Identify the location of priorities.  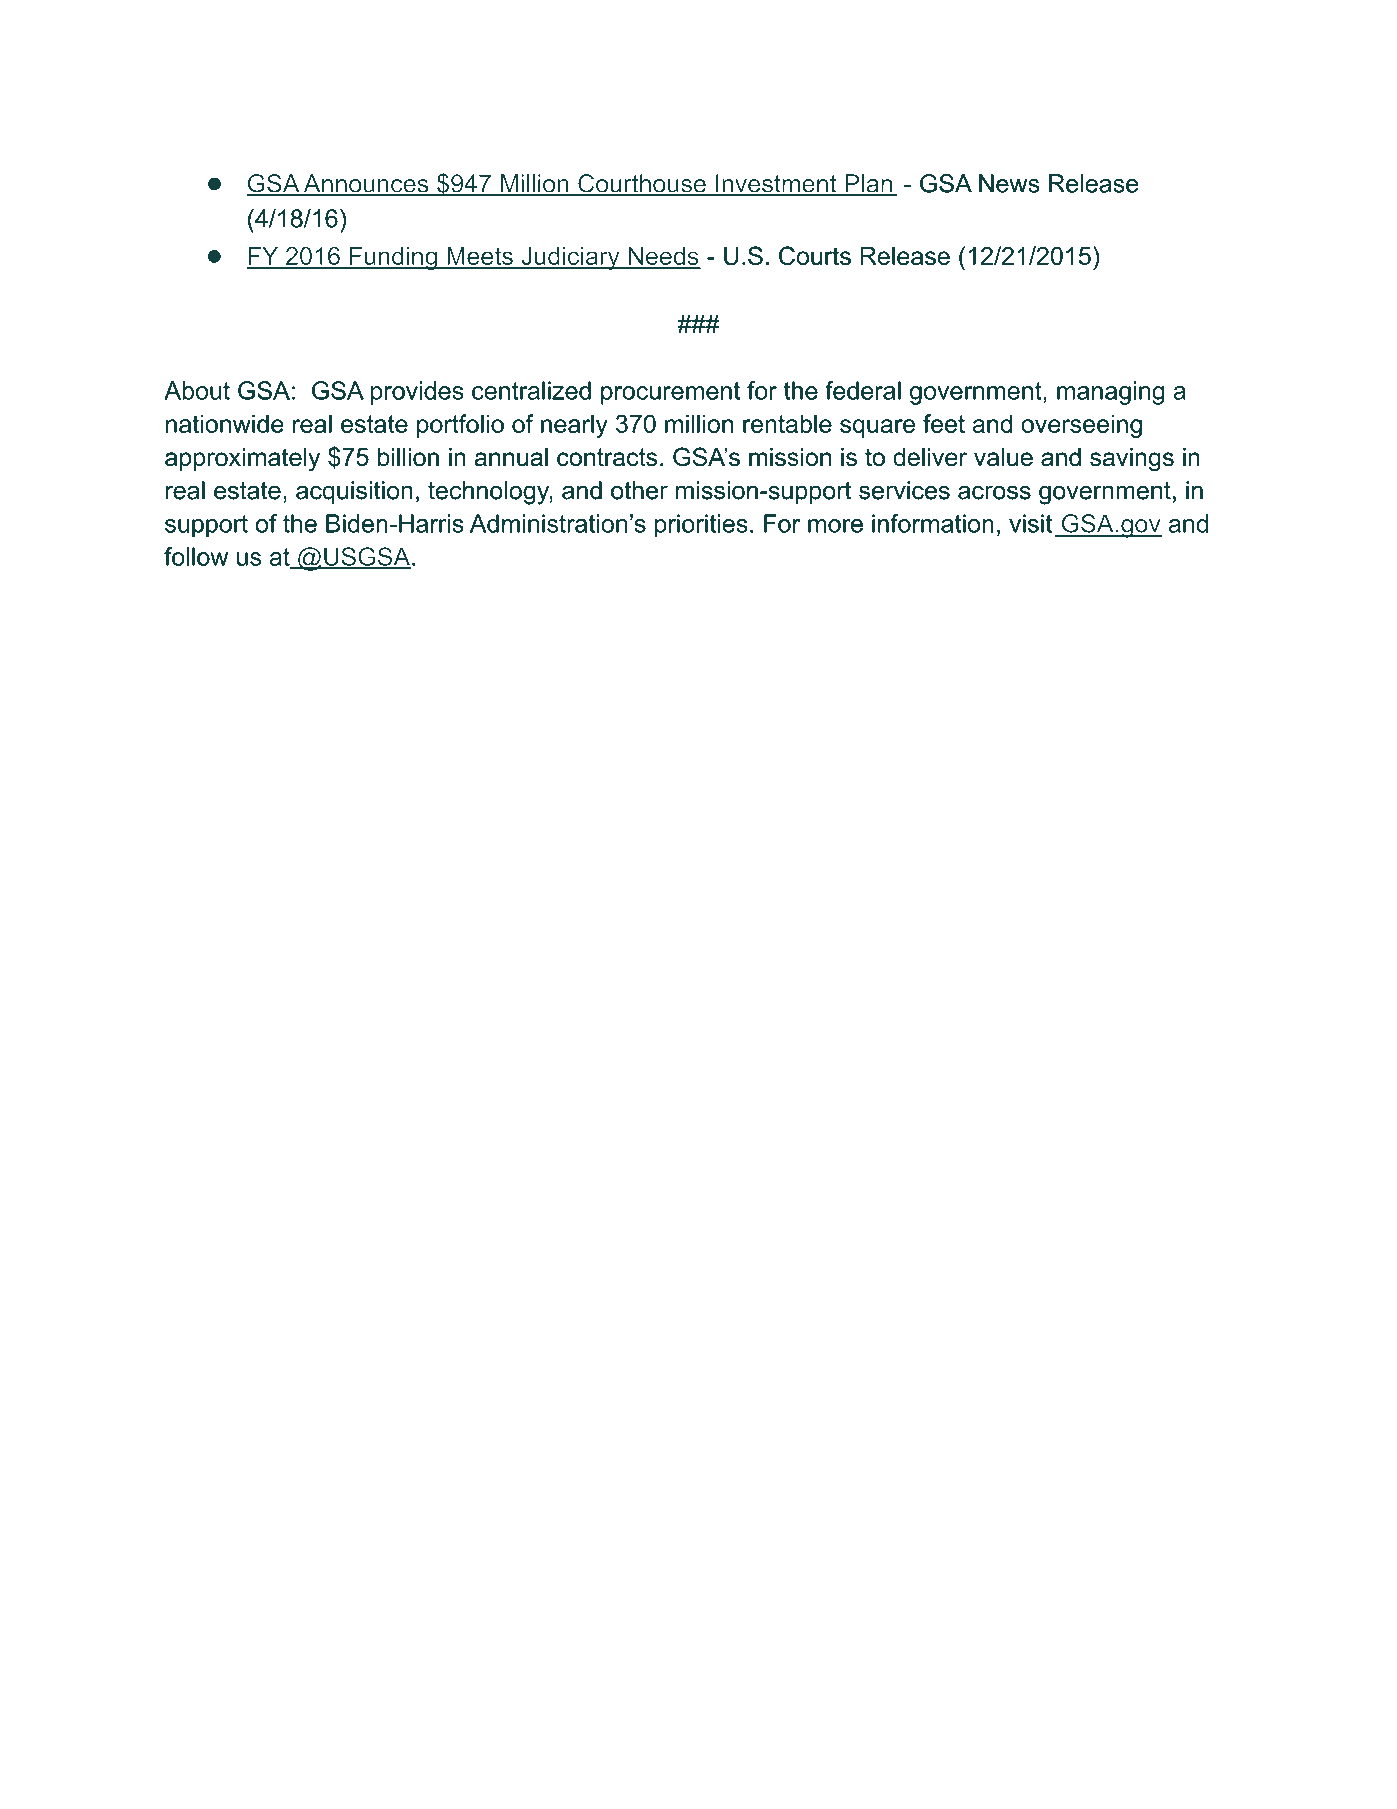
(701, 526).
